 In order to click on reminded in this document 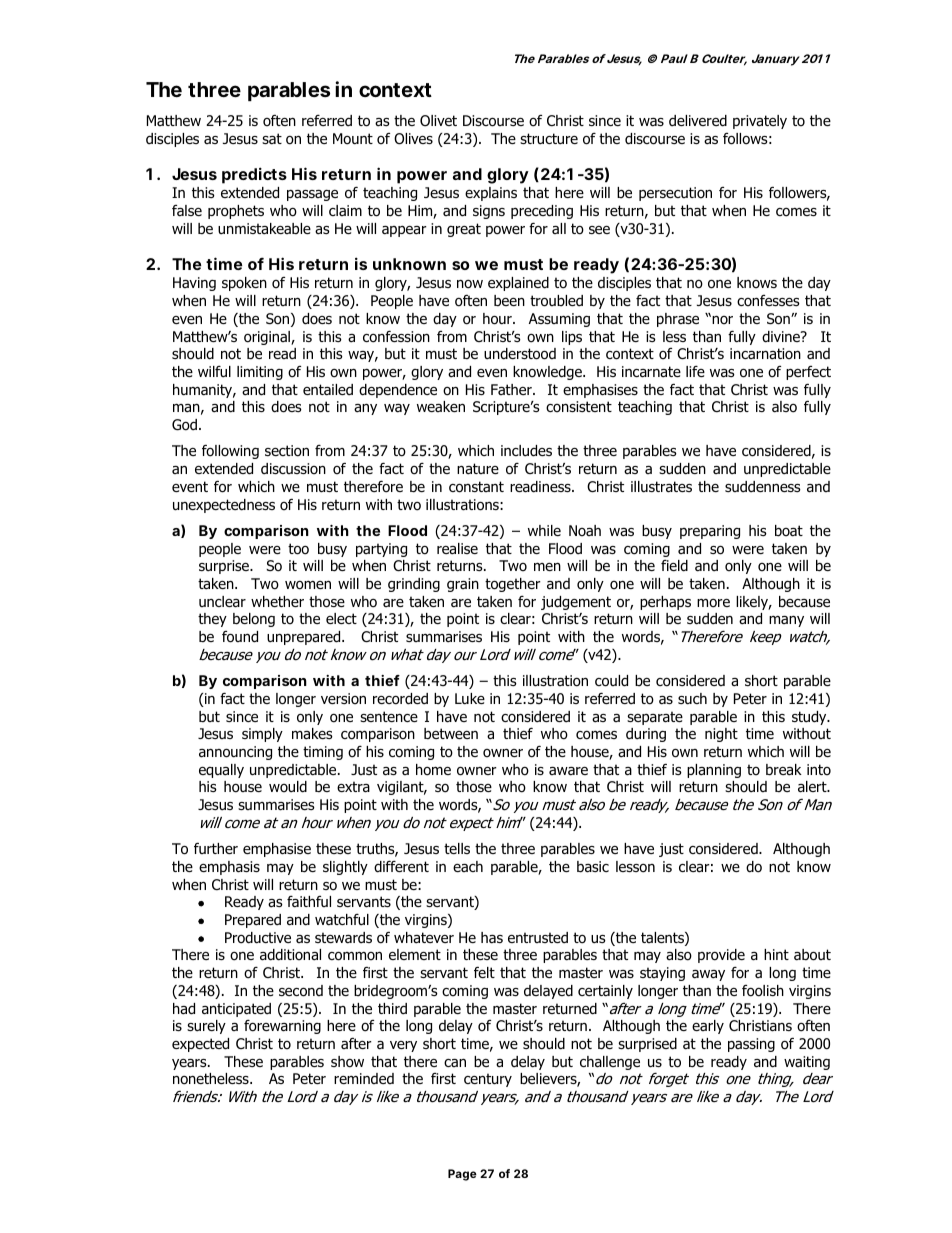, I will do `click(364, 1078)`.
